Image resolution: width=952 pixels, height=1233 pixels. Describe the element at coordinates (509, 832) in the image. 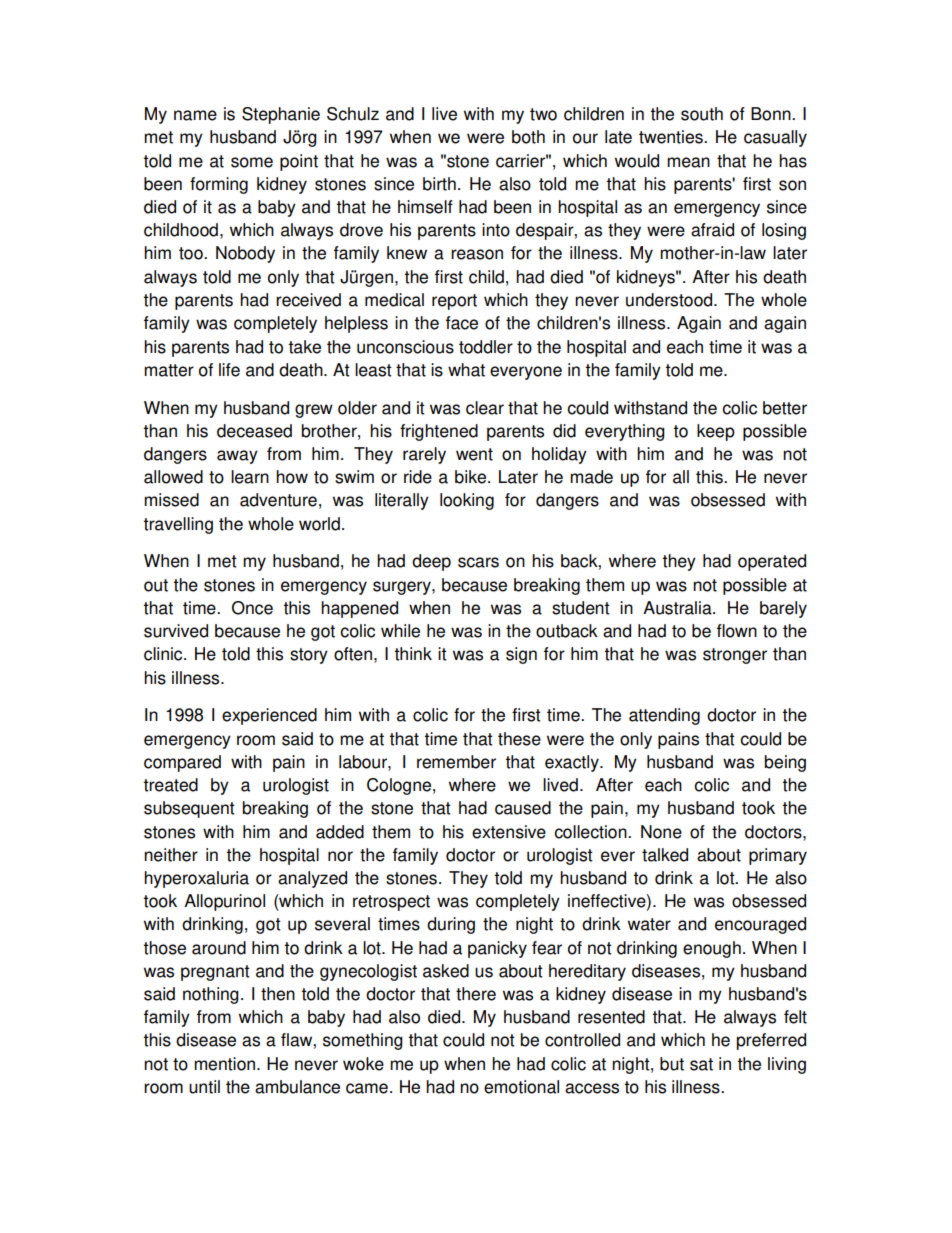

I see `extensive` at that location.
